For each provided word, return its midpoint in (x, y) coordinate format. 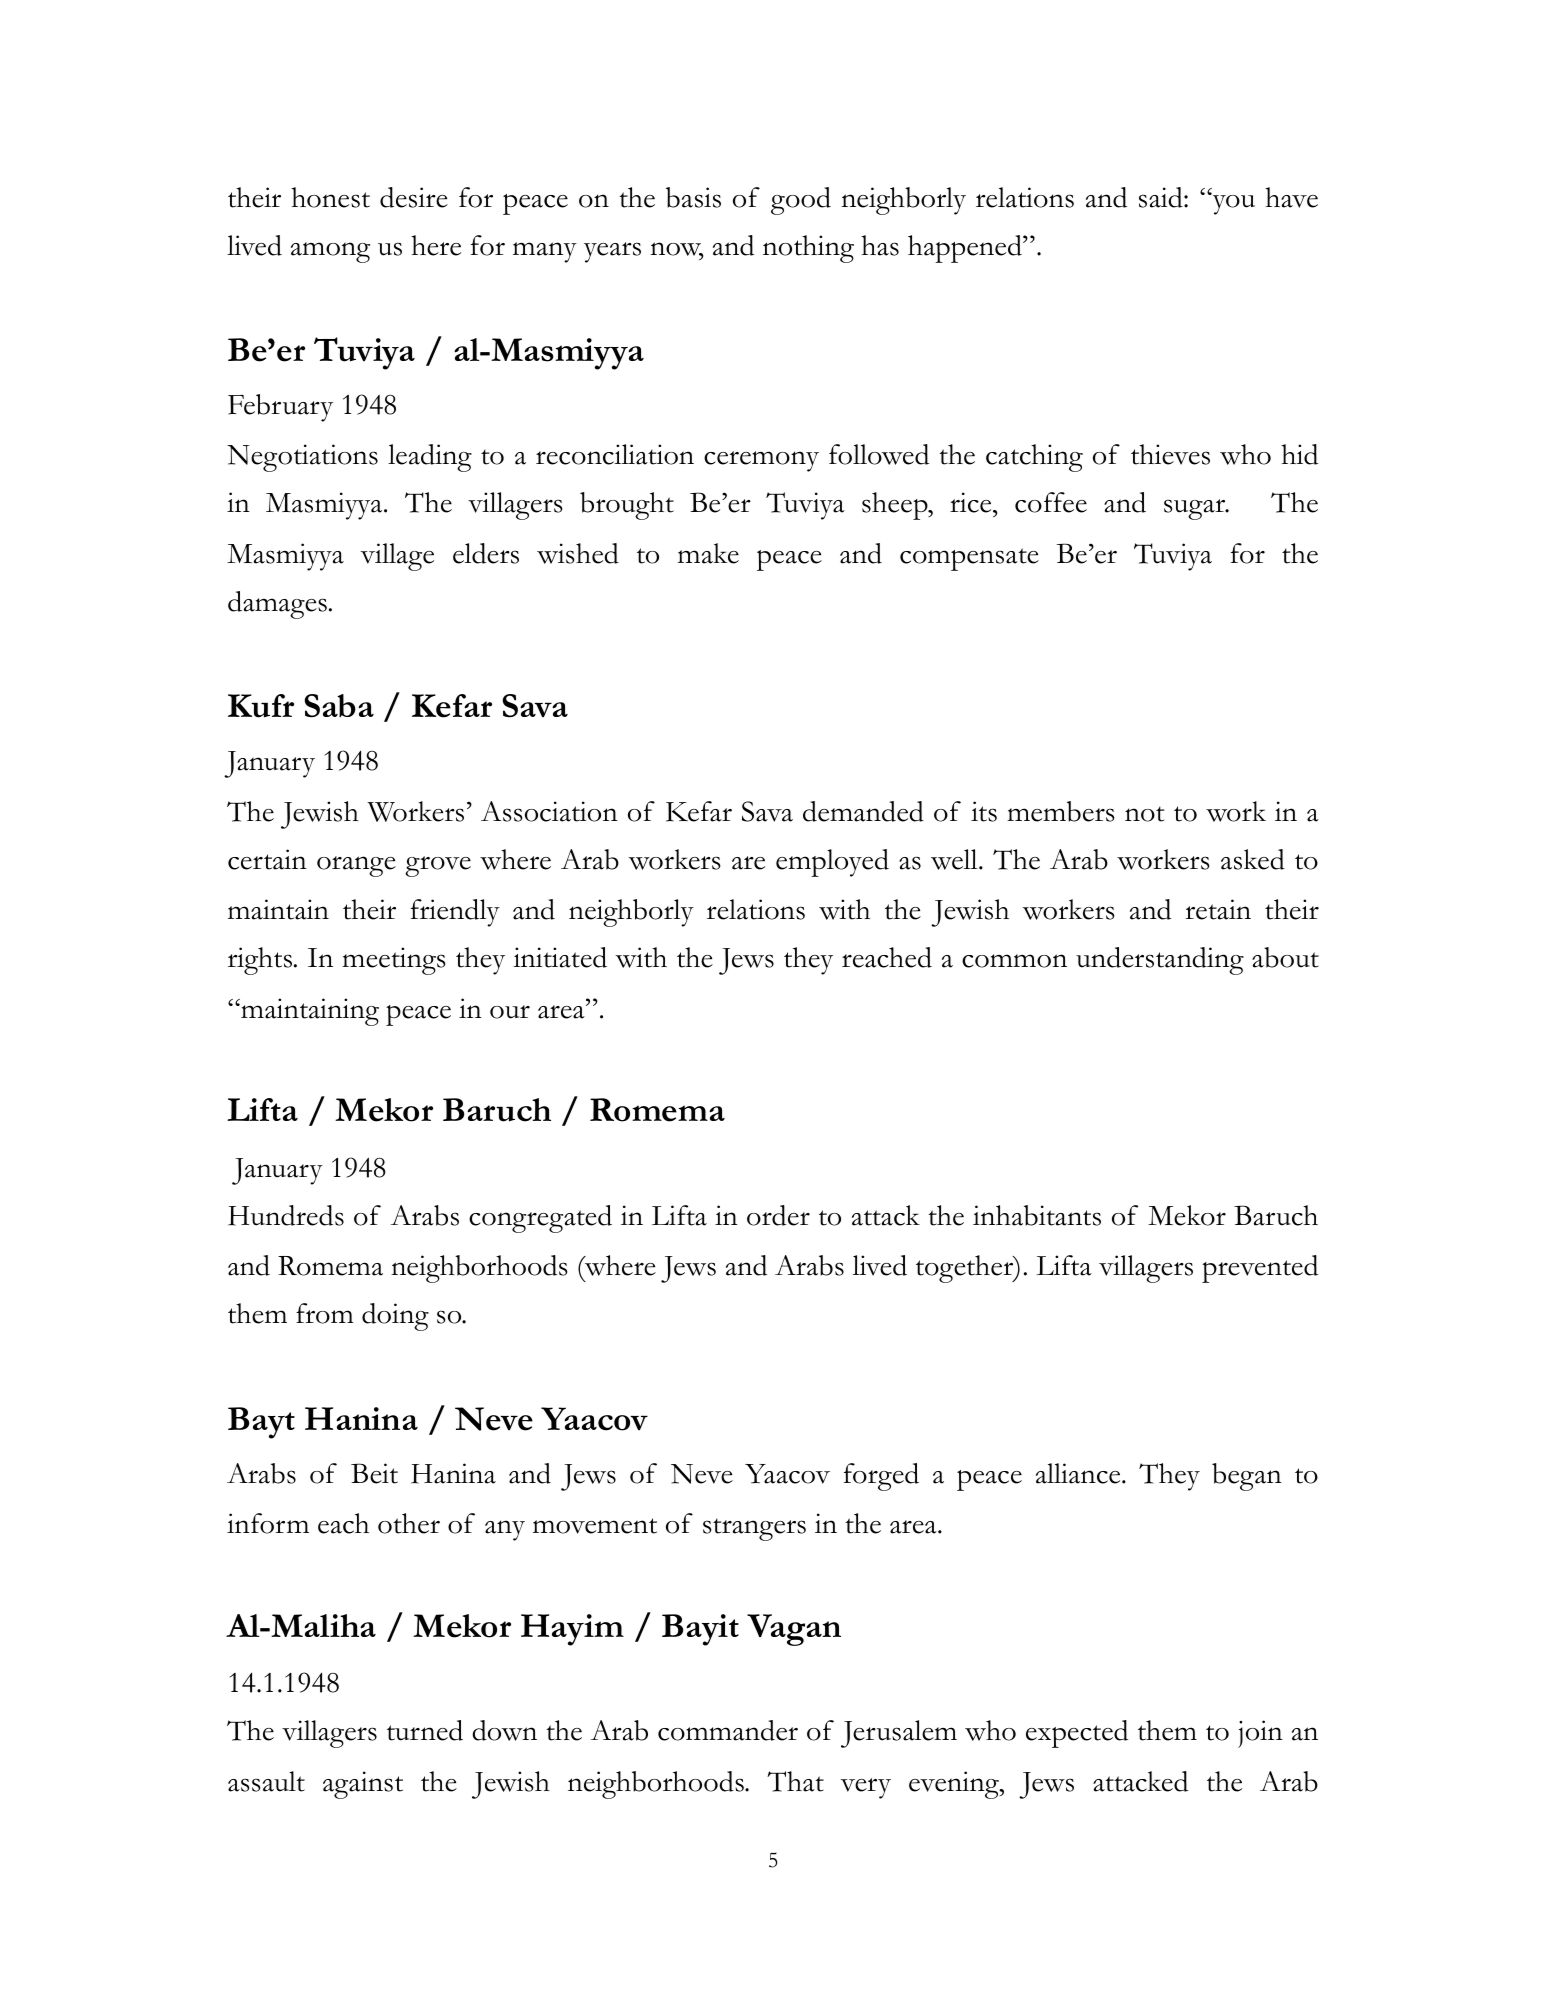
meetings (394, 961)
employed (832, 863)
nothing (808, 249)
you (1232, 204)
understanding (1160, 961)
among (330, 252)
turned (425, 1730)
